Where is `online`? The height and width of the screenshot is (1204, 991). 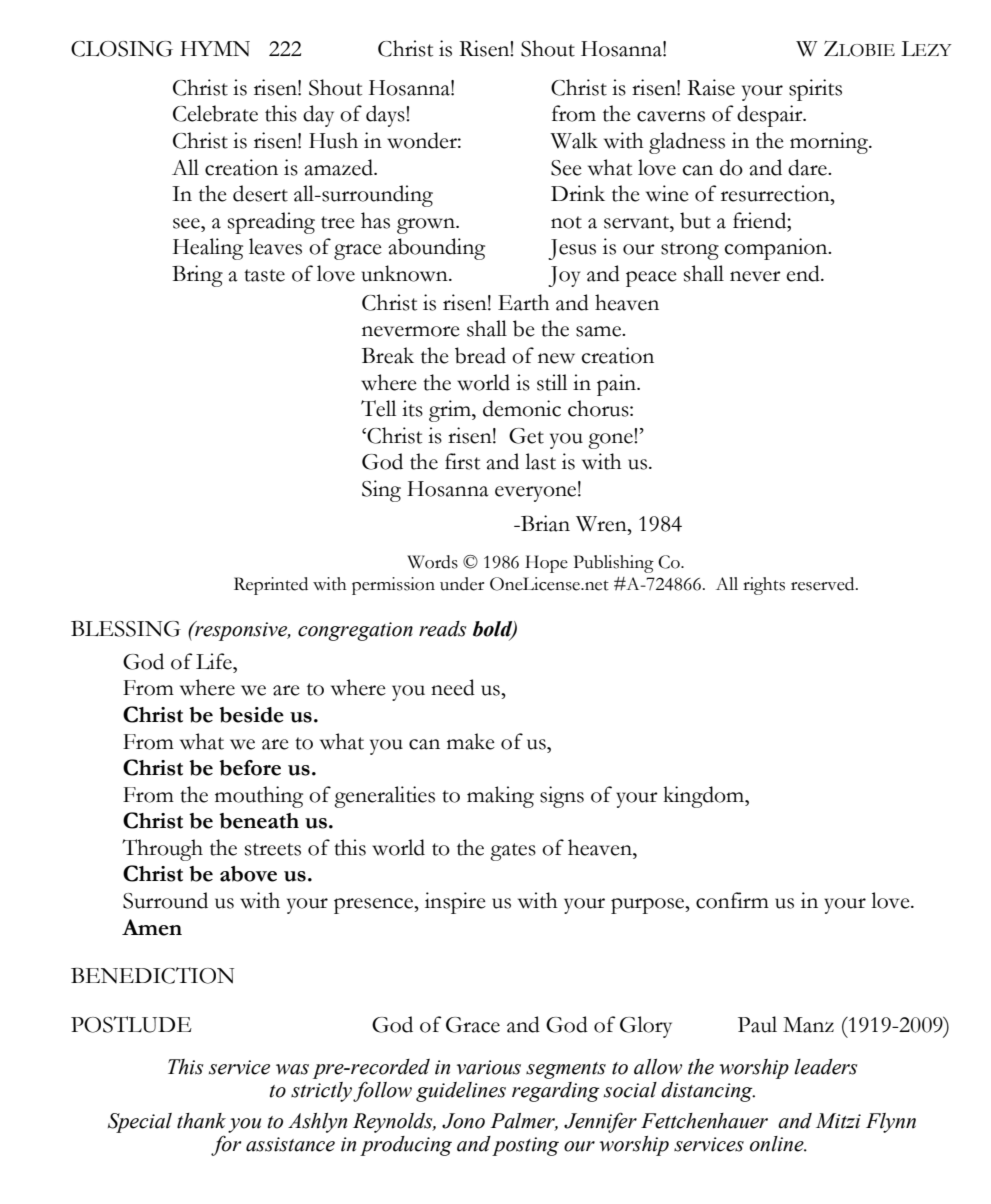 online is located at coordinates (778, 1144).
